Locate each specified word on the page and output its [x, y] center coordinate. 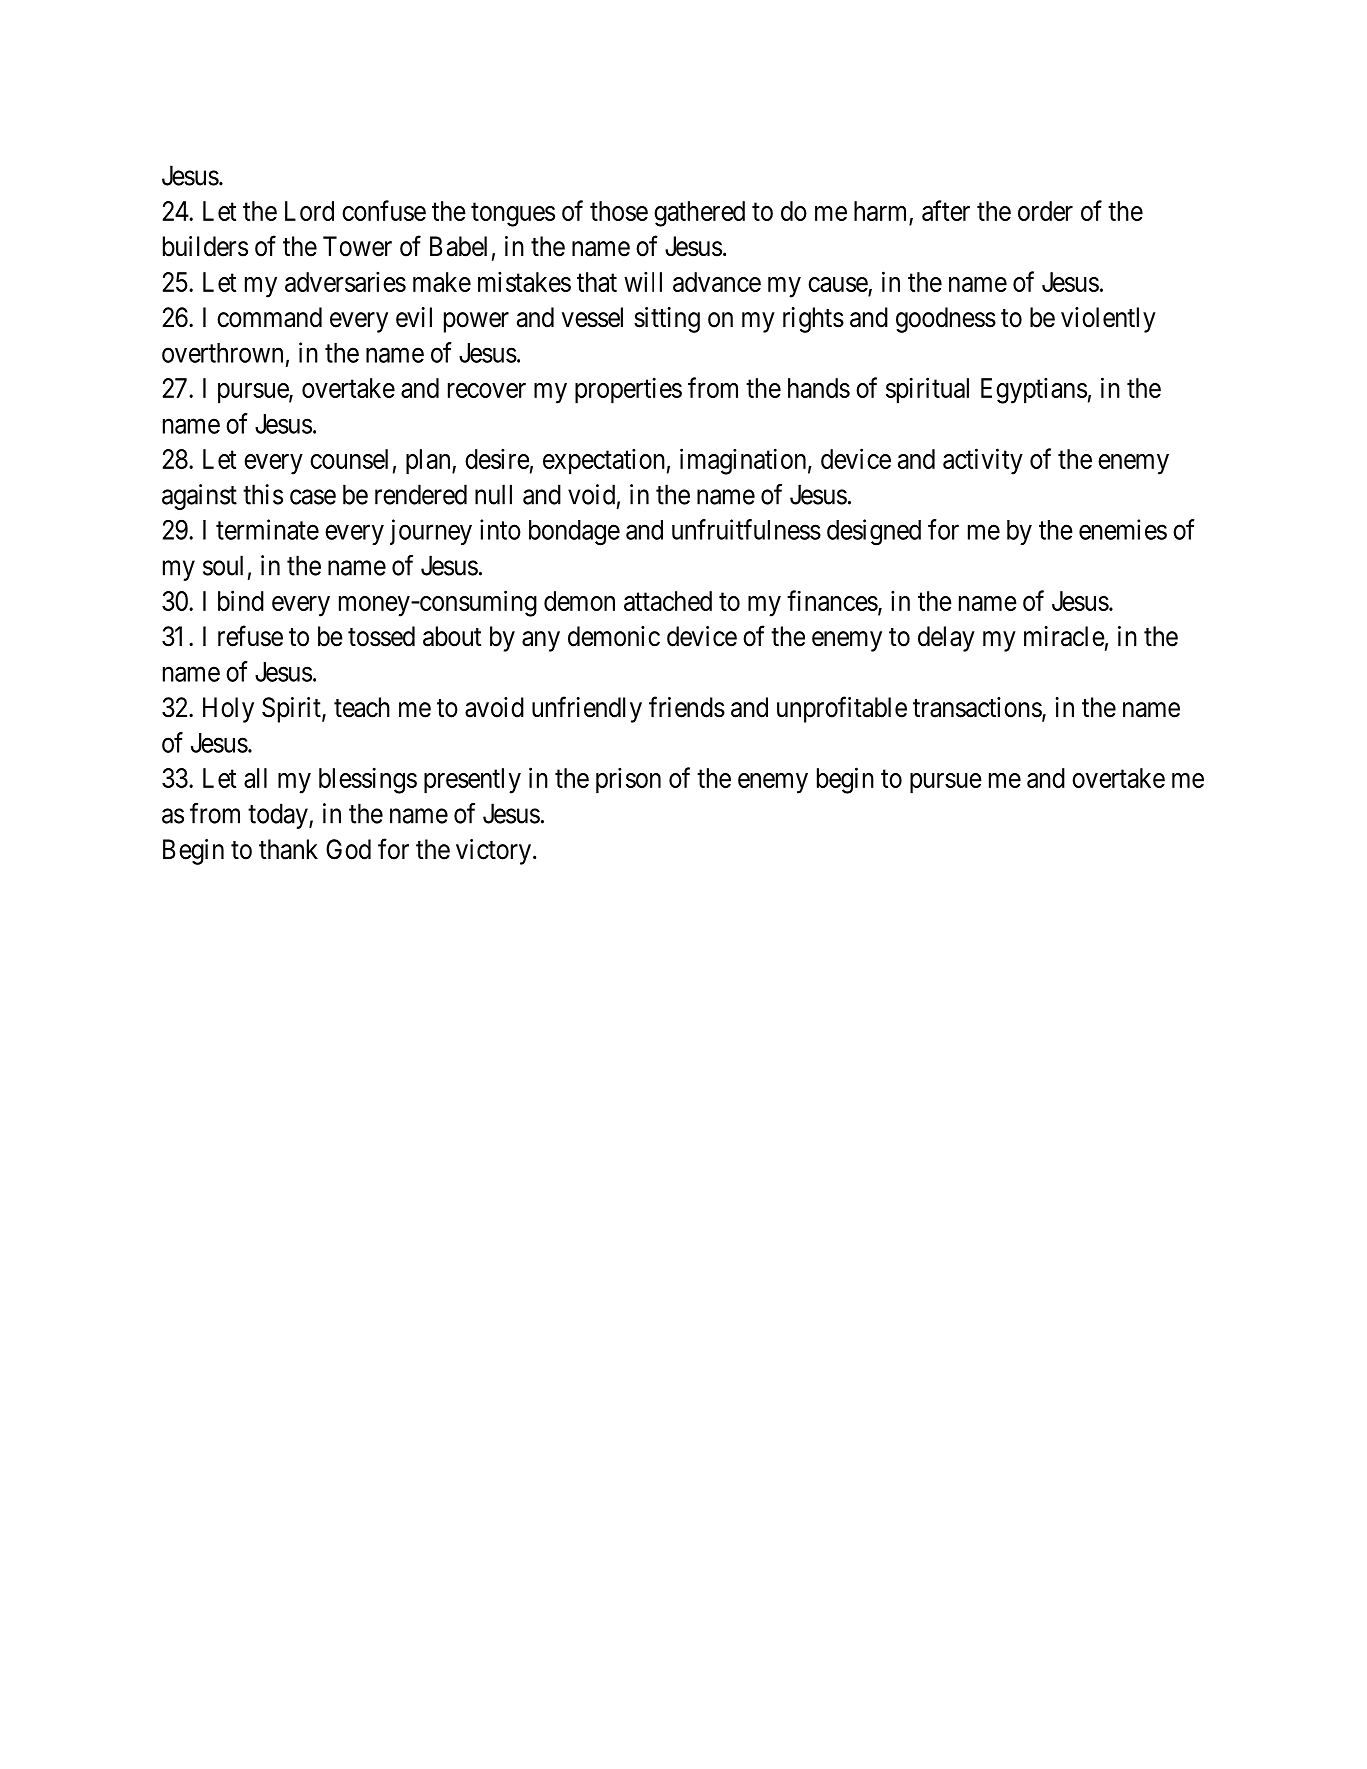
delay [946, 639]
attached [668, 601]
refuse [250, 636]
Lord [309, 211]
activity [983, 461]
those [619, 211]
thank [288, 849]
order [1045, 211]
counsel [349, 459]
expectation [604, 461]
